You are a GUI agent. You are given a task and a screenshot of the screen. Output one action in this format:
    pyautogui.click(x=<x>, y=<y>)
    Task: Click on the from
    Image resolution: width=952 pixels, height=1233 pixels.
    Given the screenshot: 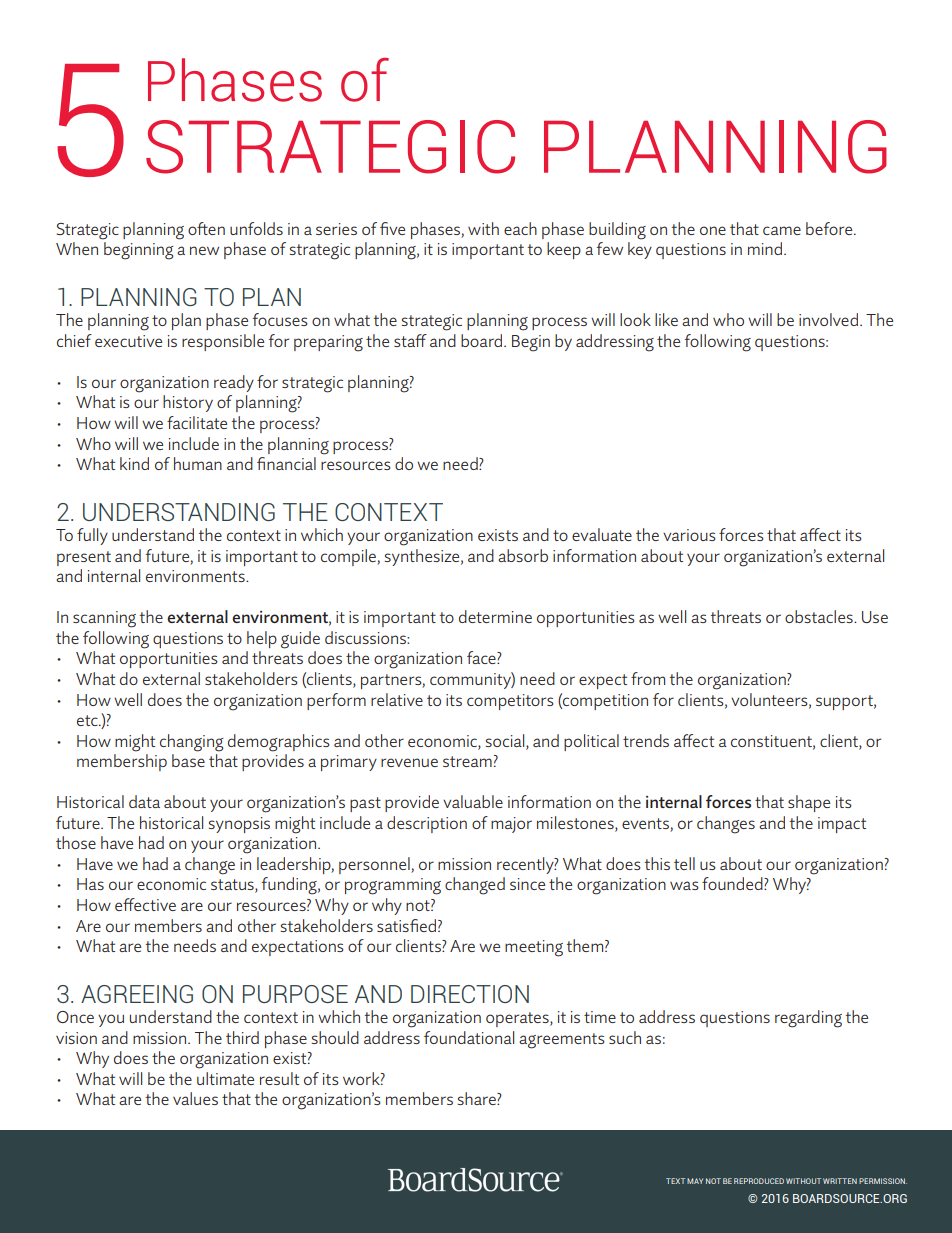 What is the action you would take?
    pyautogui.click(x=648, y=678)
